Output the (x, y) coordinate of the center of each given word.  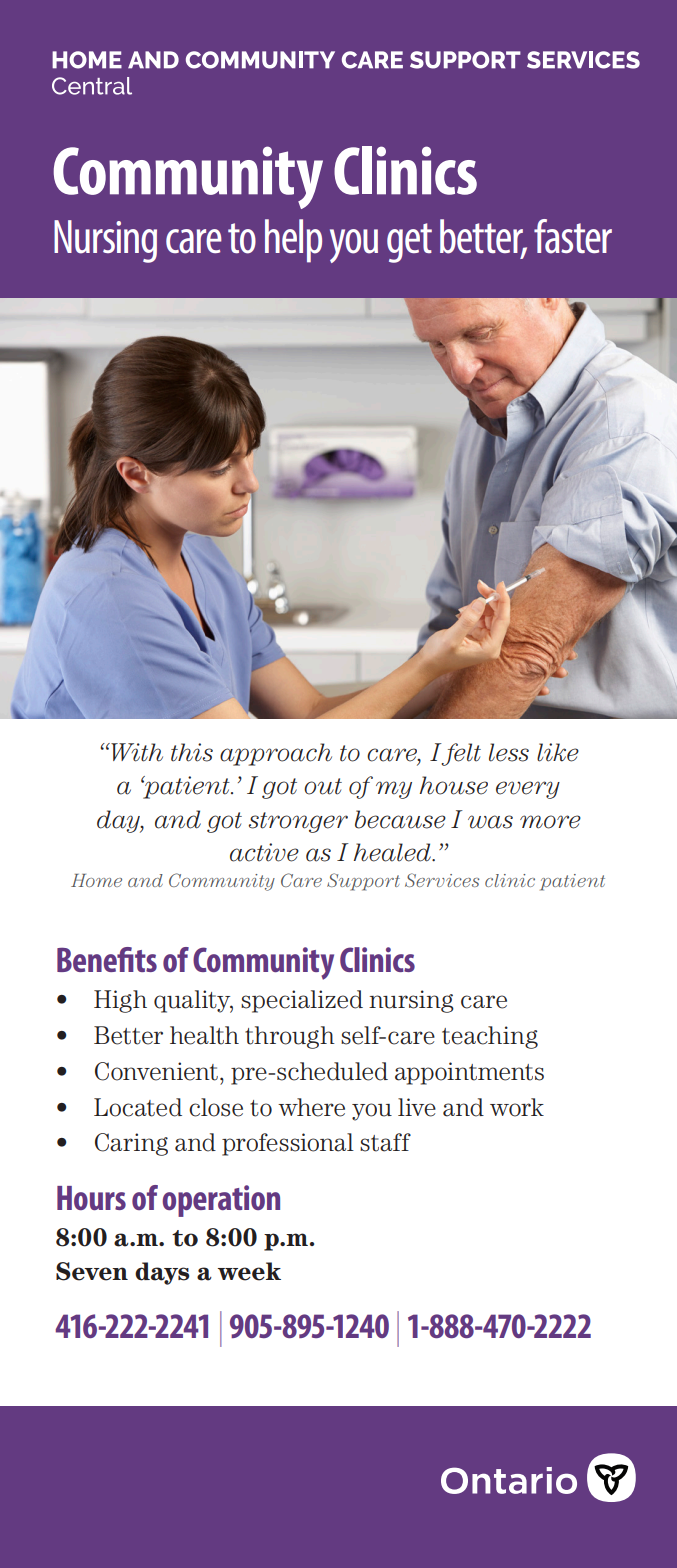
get (409, 243)
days (162, 1273)
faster (573, 236)
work (517, 1107)
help (293, 241)
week (249, 1271)
